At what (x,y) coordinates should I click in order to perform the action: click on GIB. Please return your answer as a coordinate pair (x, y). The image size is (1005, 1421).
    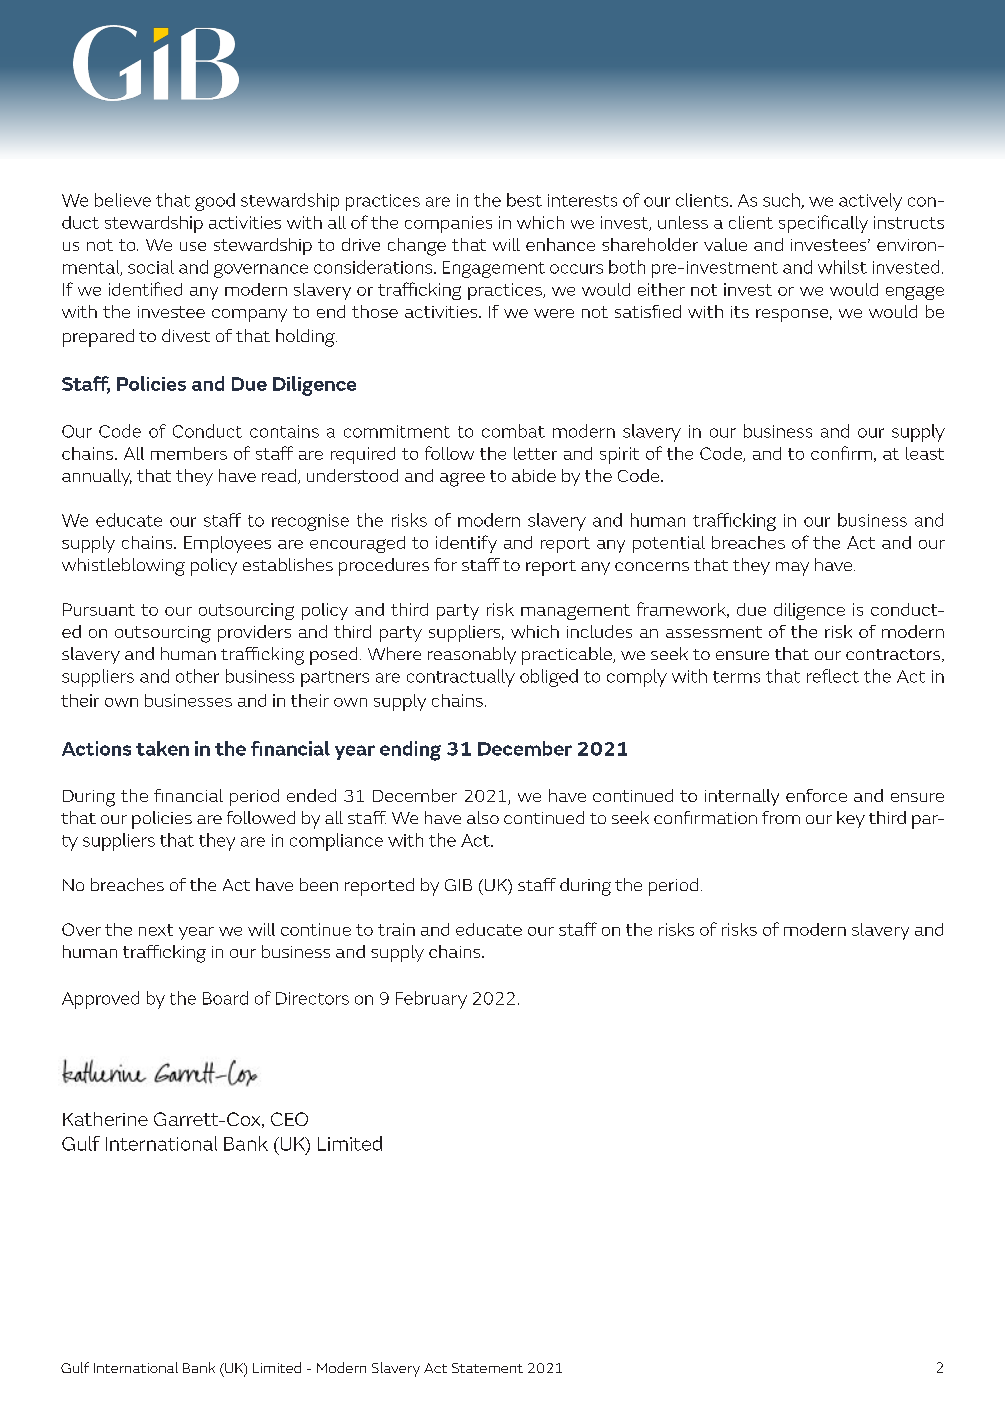
    Looking at the image, I should click on (458, 885).
